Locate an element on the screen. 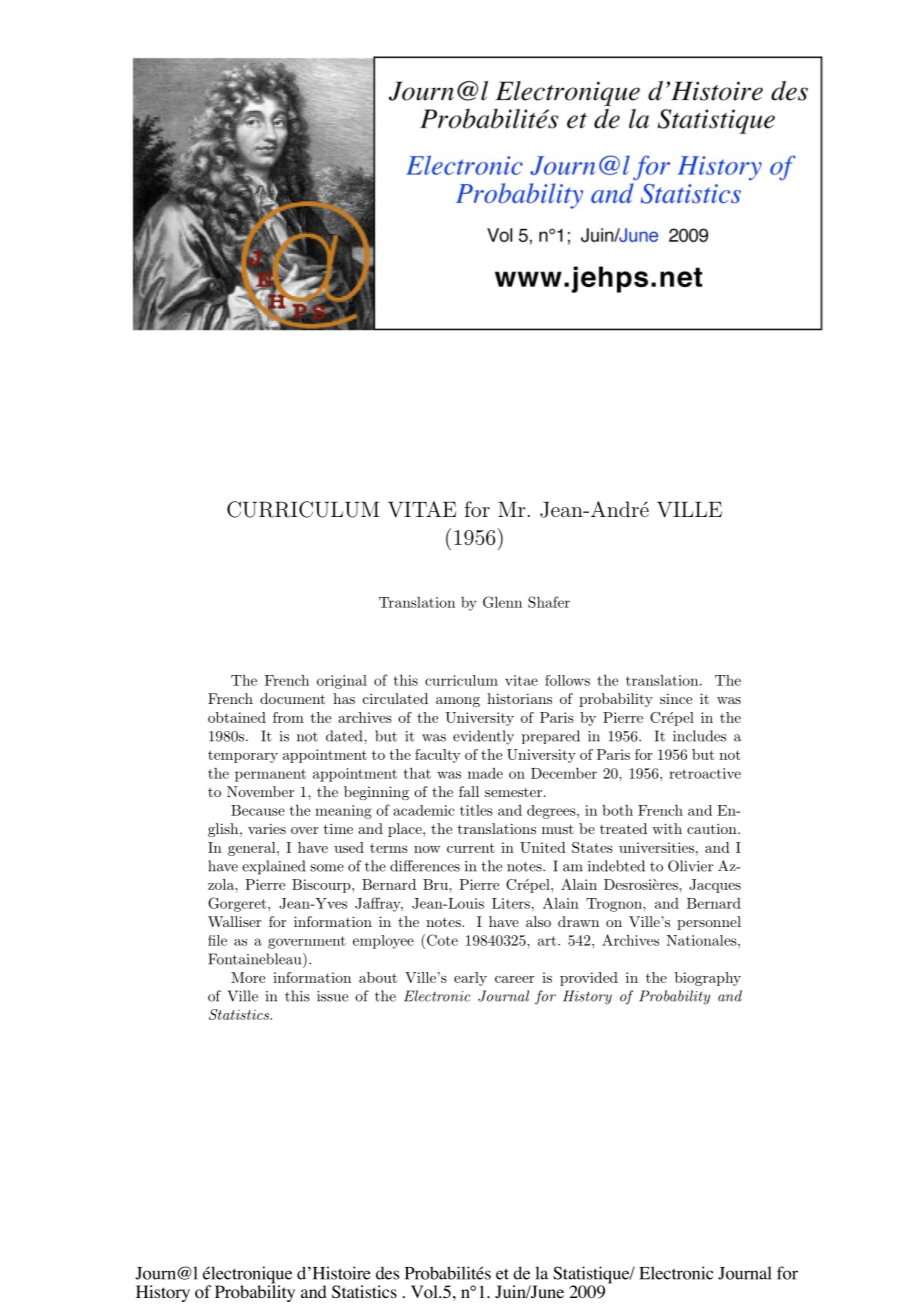  original is located at coordinates (342, 682).
